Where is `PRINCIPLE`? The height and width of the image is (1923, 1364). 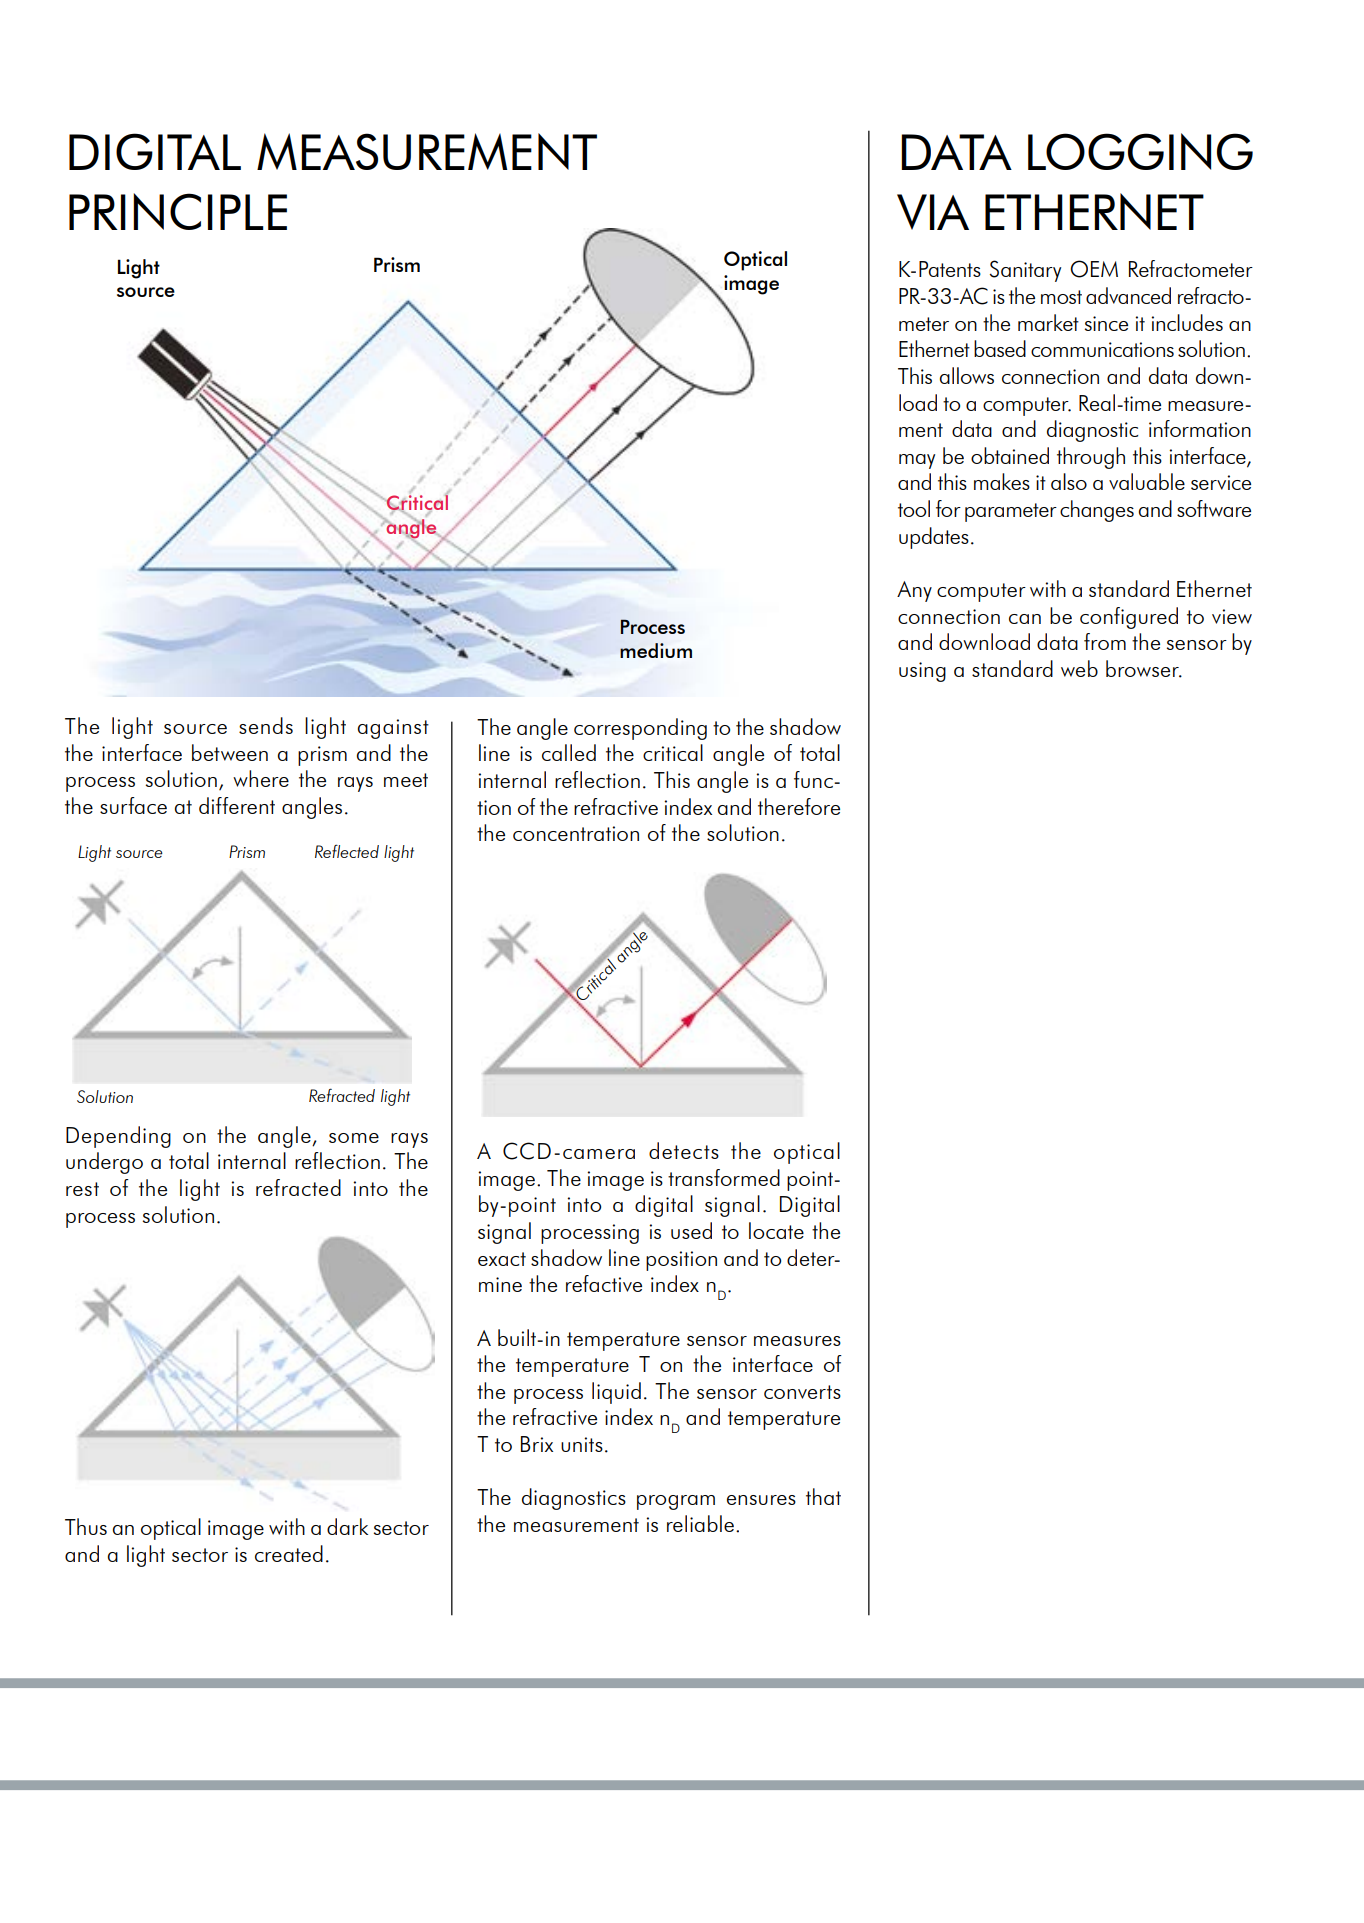 PRINCIPLE is located at coordinates (178, 211).
